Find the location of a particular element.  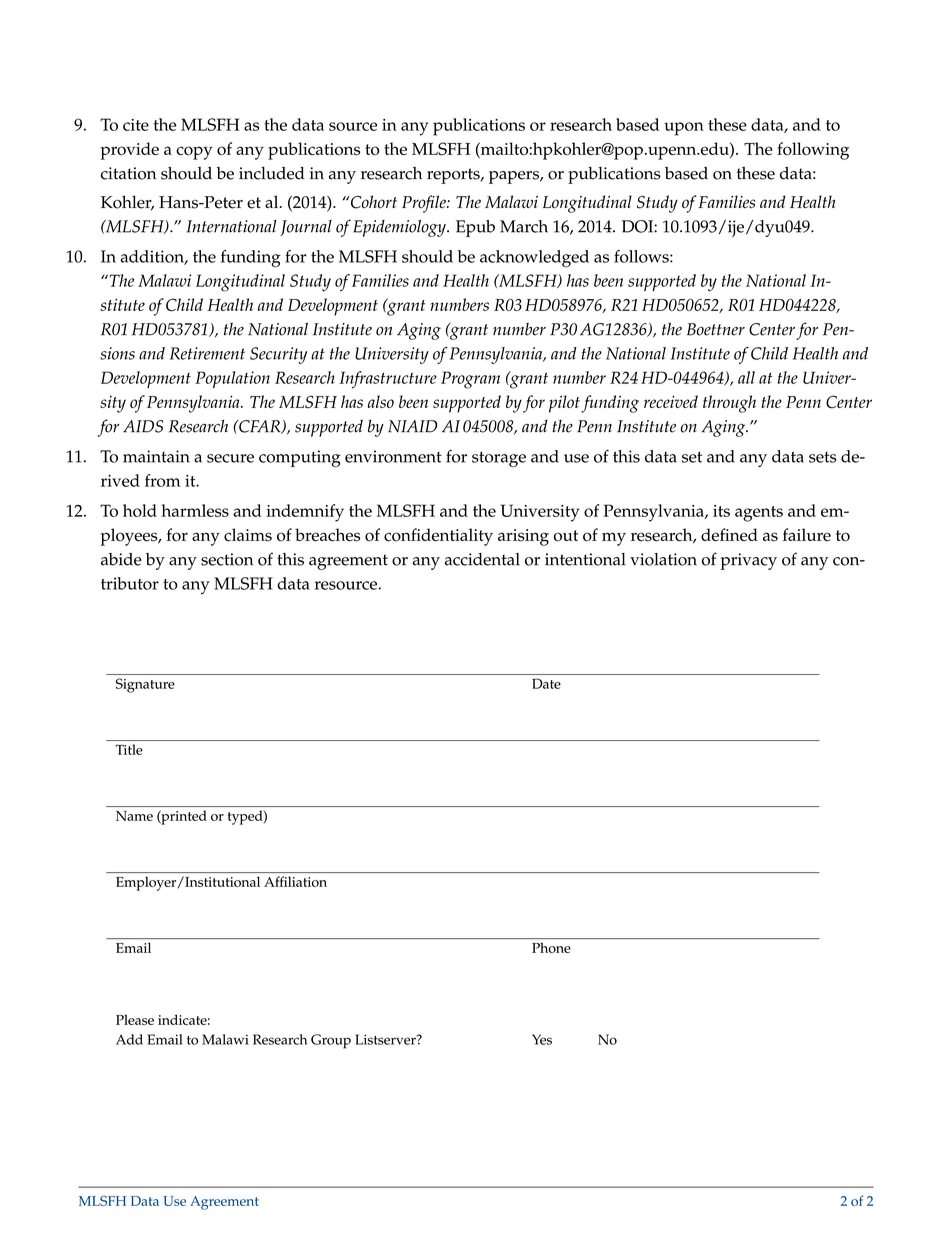

accidental is located at coordinates (482, 559).
